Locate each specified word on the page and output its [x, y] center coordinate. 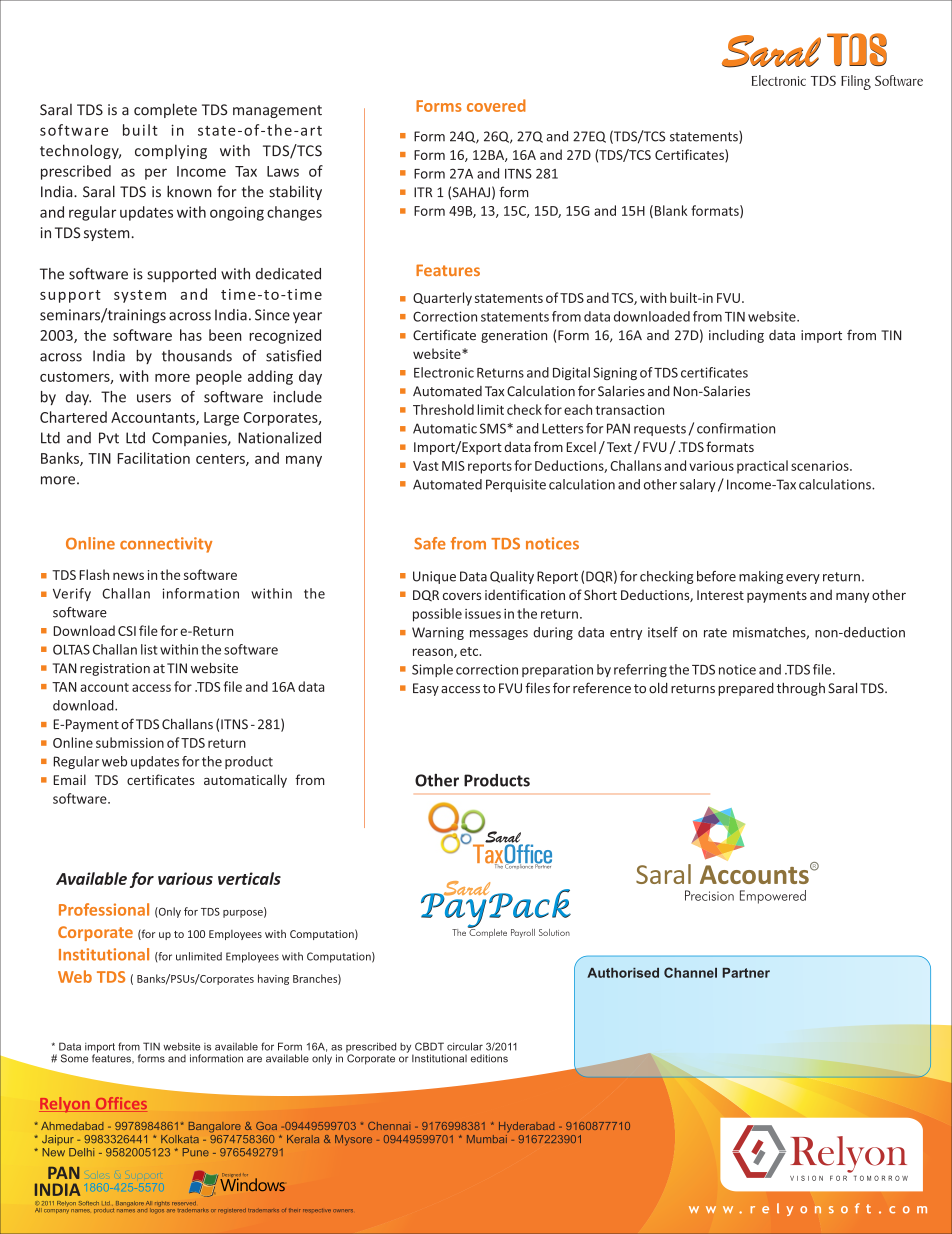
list [149, 649]
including [736, 336]
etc [470, 651]
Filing [856, 82]
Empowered [773, 897]
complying [171, 151]
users [154, 398]
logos [157, 1209]
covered [496, 105]
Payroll [523, 933]
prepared [746, 689]
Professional [104, 909]
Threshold [443, 409]
